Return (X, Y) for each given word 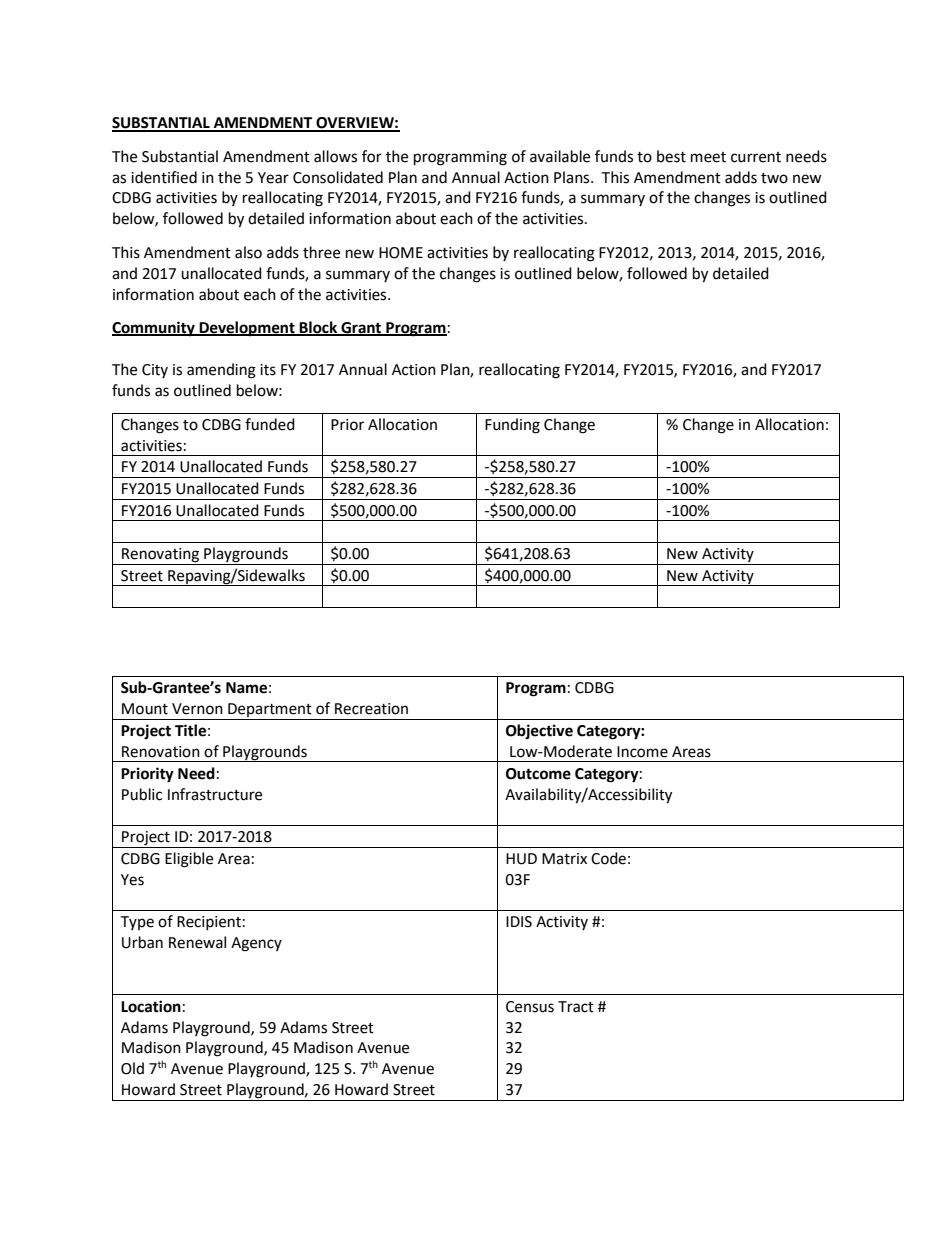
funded (270, 424)
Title (190, 730)
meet (708, 157)
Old (132, 1068)
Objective (539, 731)
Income (642, 752)
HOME (401, 253)
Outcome (538, 774)
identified (164, 177)
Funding (512, 426)
